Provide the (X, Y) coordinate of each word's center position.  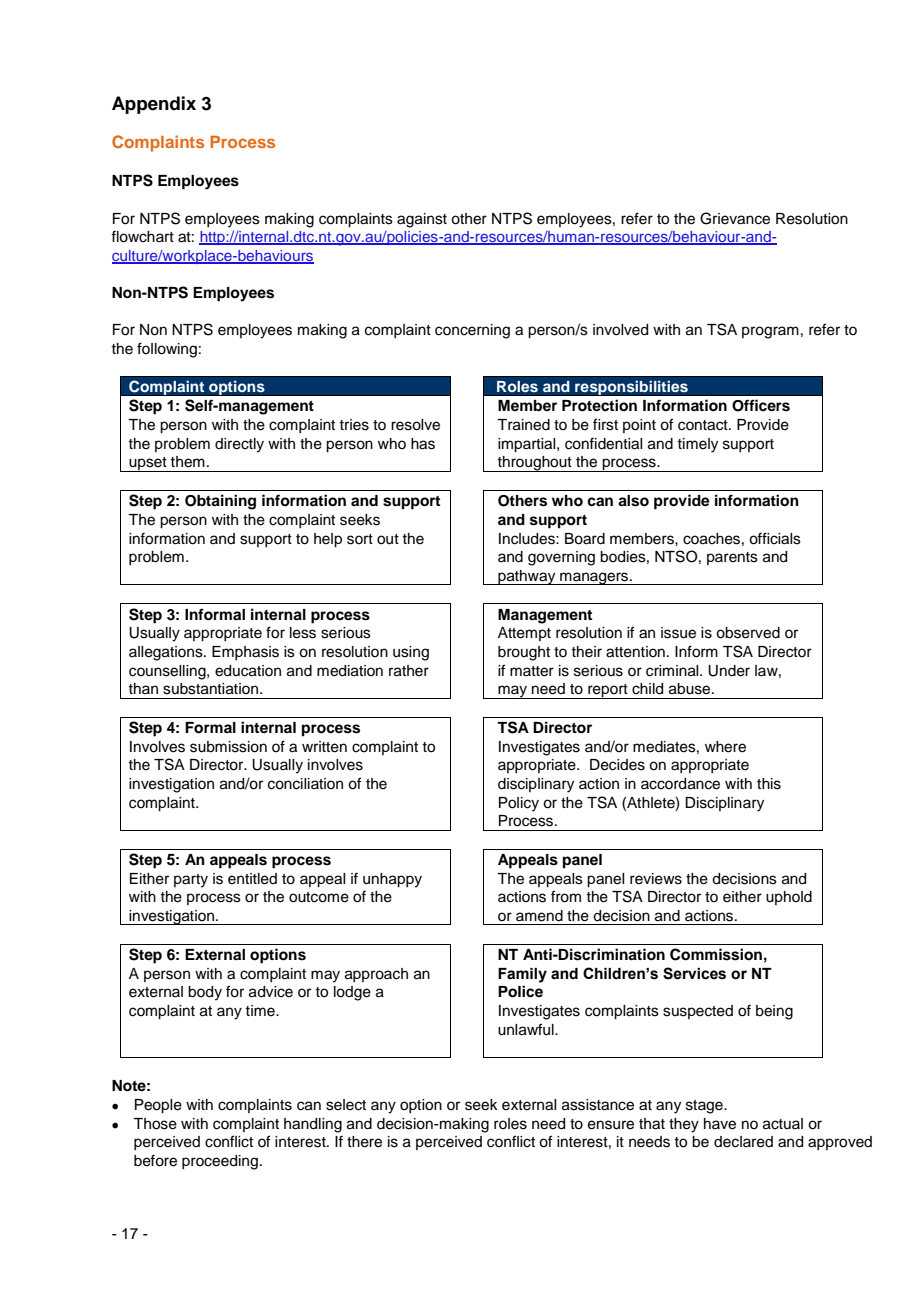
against (422, 220)
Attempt (524, 634)
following (167, 350)
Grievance (735, 218)
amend (539, 916)
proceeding (220, 1162)
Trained (523, 425)
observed (748, 633)
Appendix (154, 105)
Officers (761, 405)
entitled (252, 879)
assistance (598, 1105)
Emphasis (245, 653)
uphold (789, 898)
